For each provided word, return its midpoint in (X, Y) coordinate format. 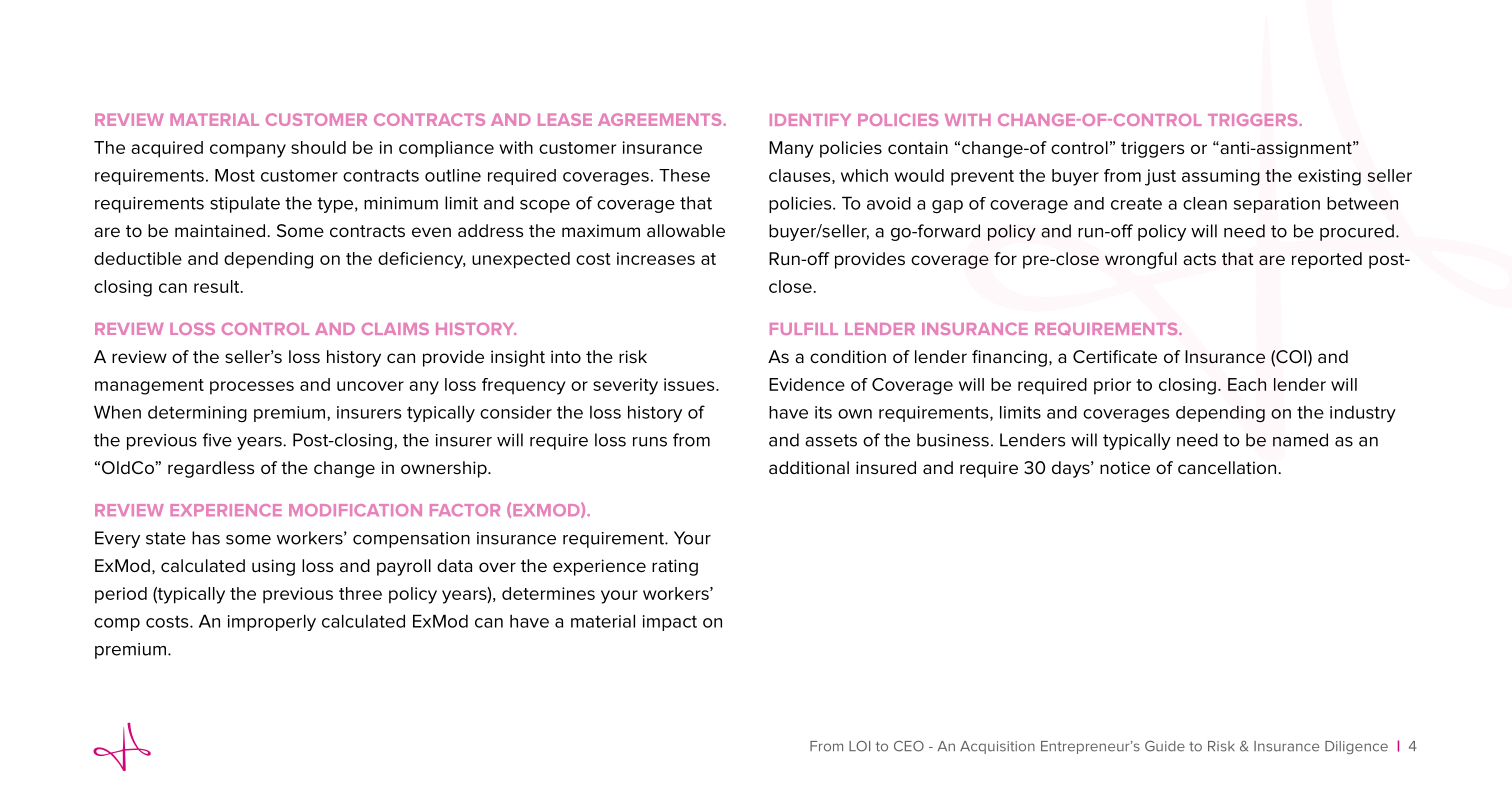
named (1300, 440)
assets (831, 440)
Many (791, 149)
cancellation (1228, 467)
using (273, 567)
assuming (1221, 177)
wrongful (1141, 260)
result (218, 286)
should (318, 147)
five (217, 440)
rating (675, 567)
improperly (272, 622)
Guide (1165, 746)
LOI (859, 746)
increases (656, 258)
